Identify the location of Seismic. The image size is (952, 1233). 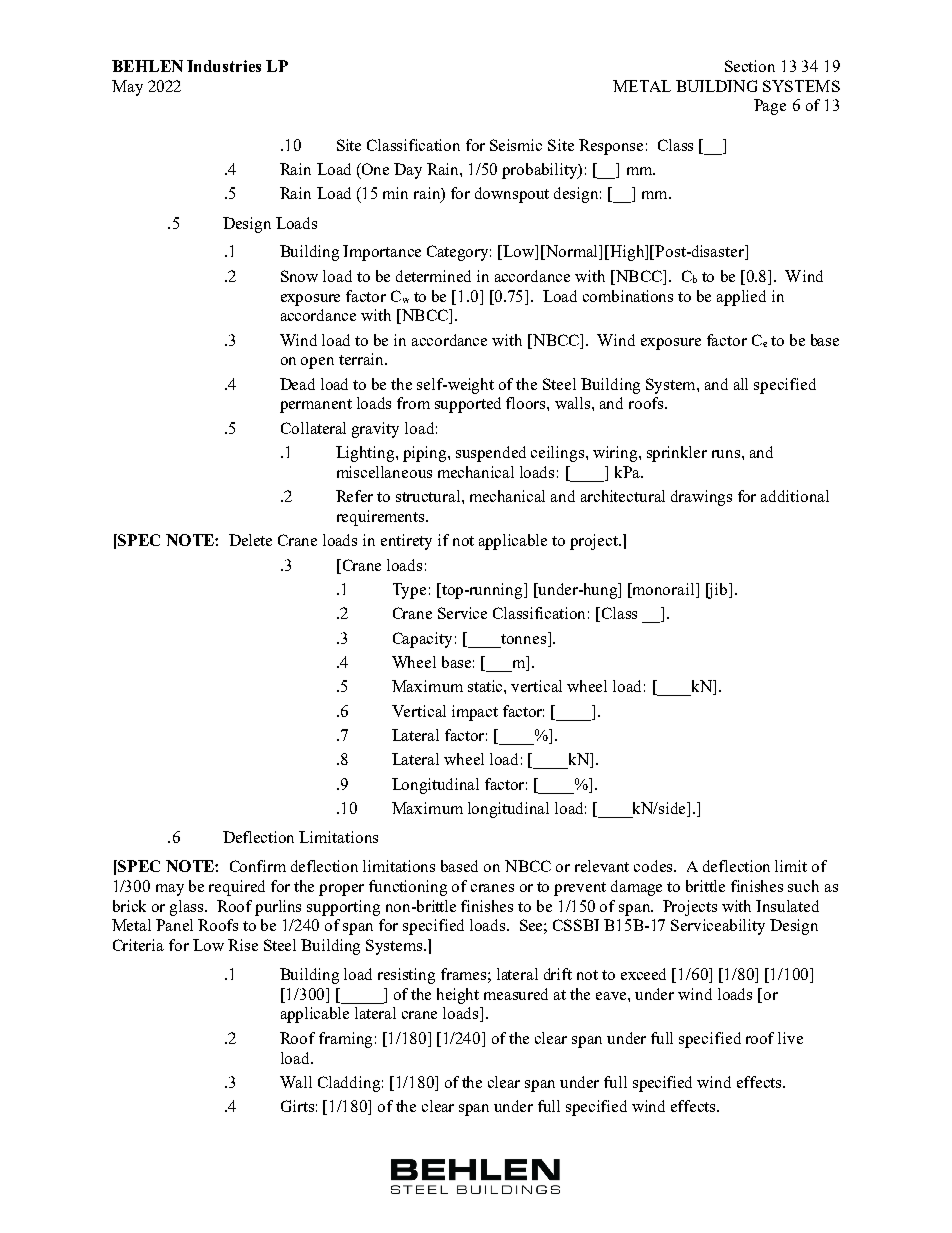
(516, 145).
